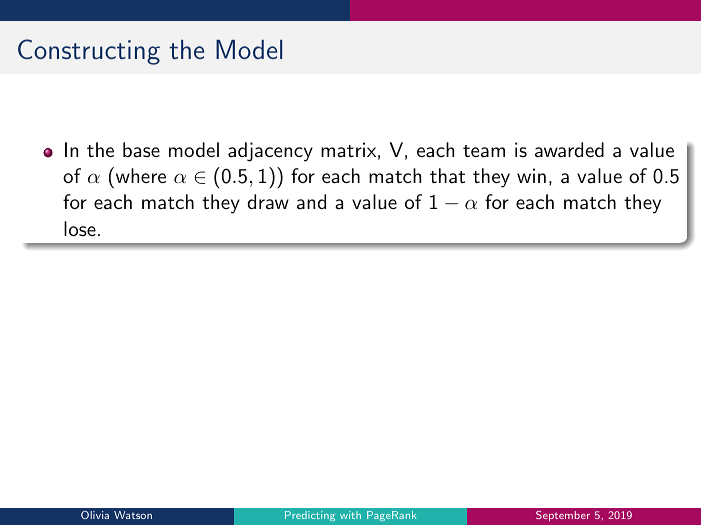  Describe the element at coordinates (268, 202) in the screenshot. I see `draw` at that location.
